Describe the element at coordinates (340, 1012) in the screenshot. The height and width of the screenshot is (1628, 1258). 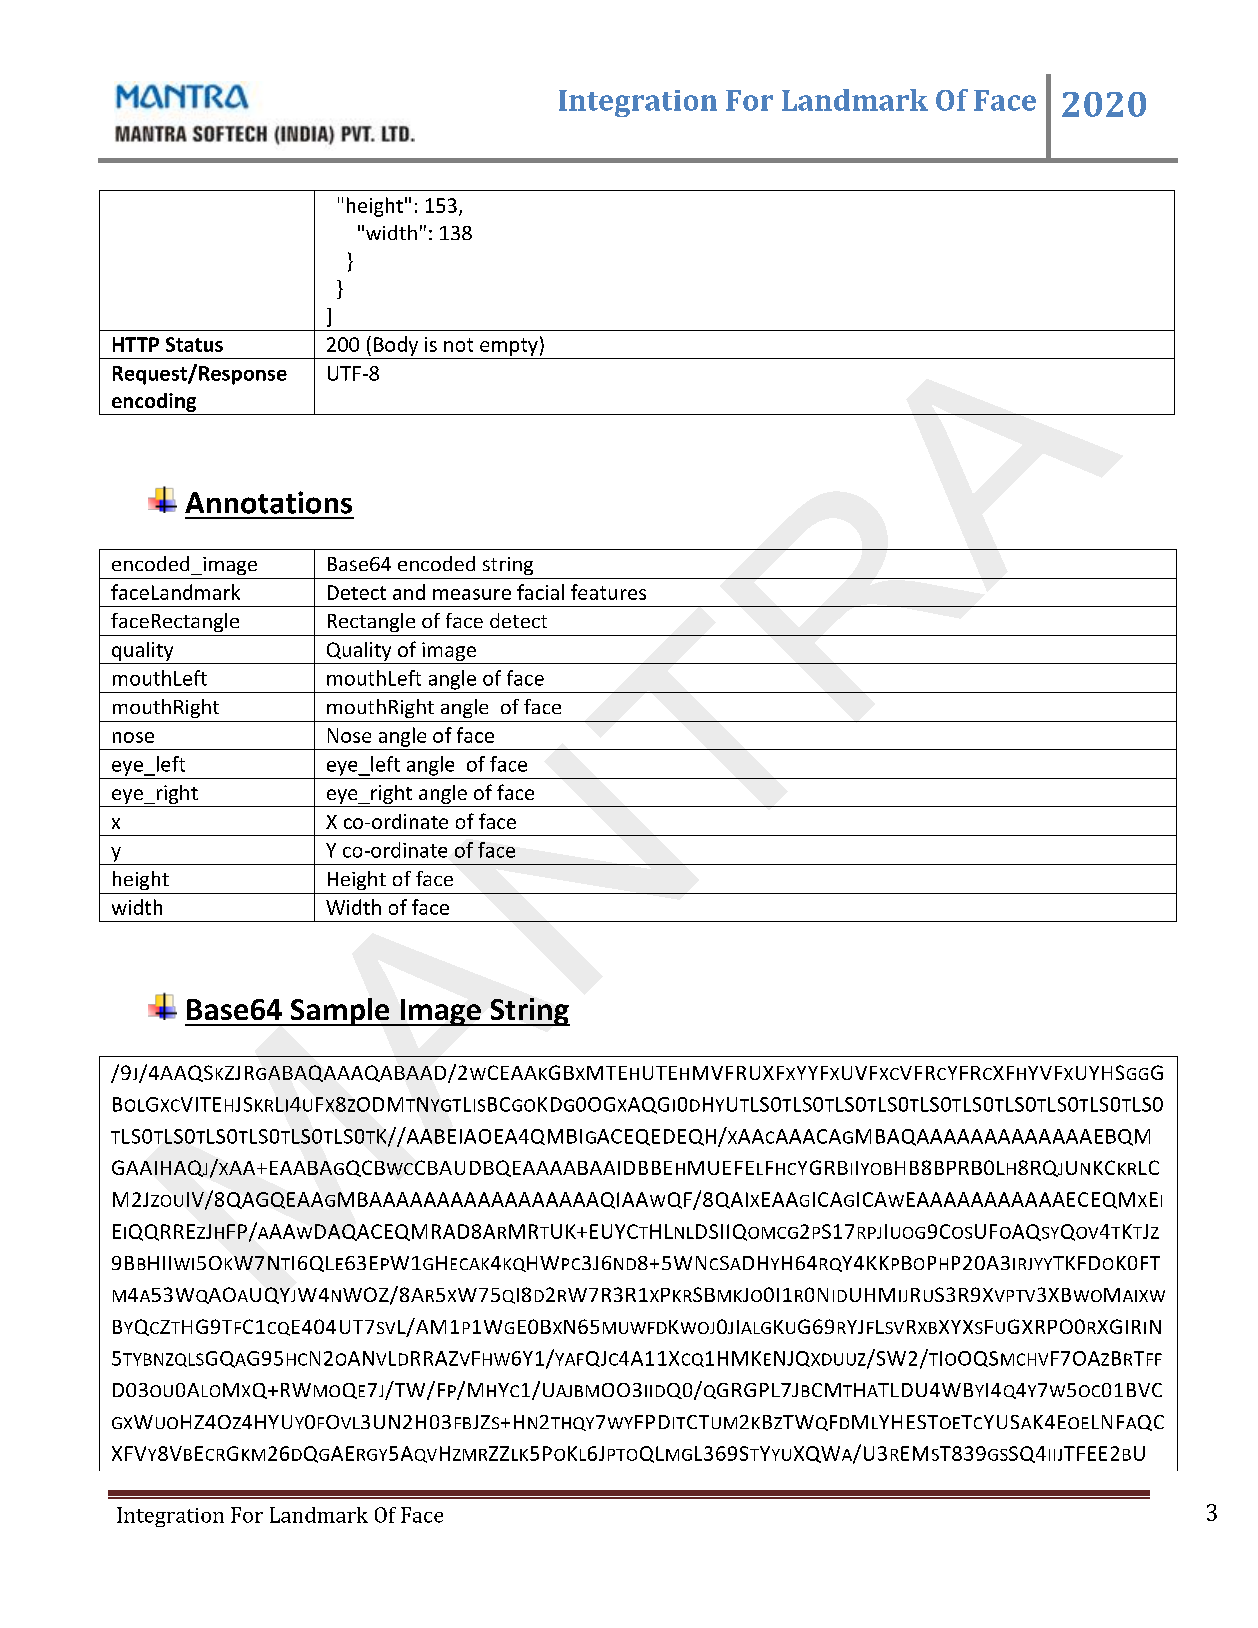
I see `Sample` at that location.
